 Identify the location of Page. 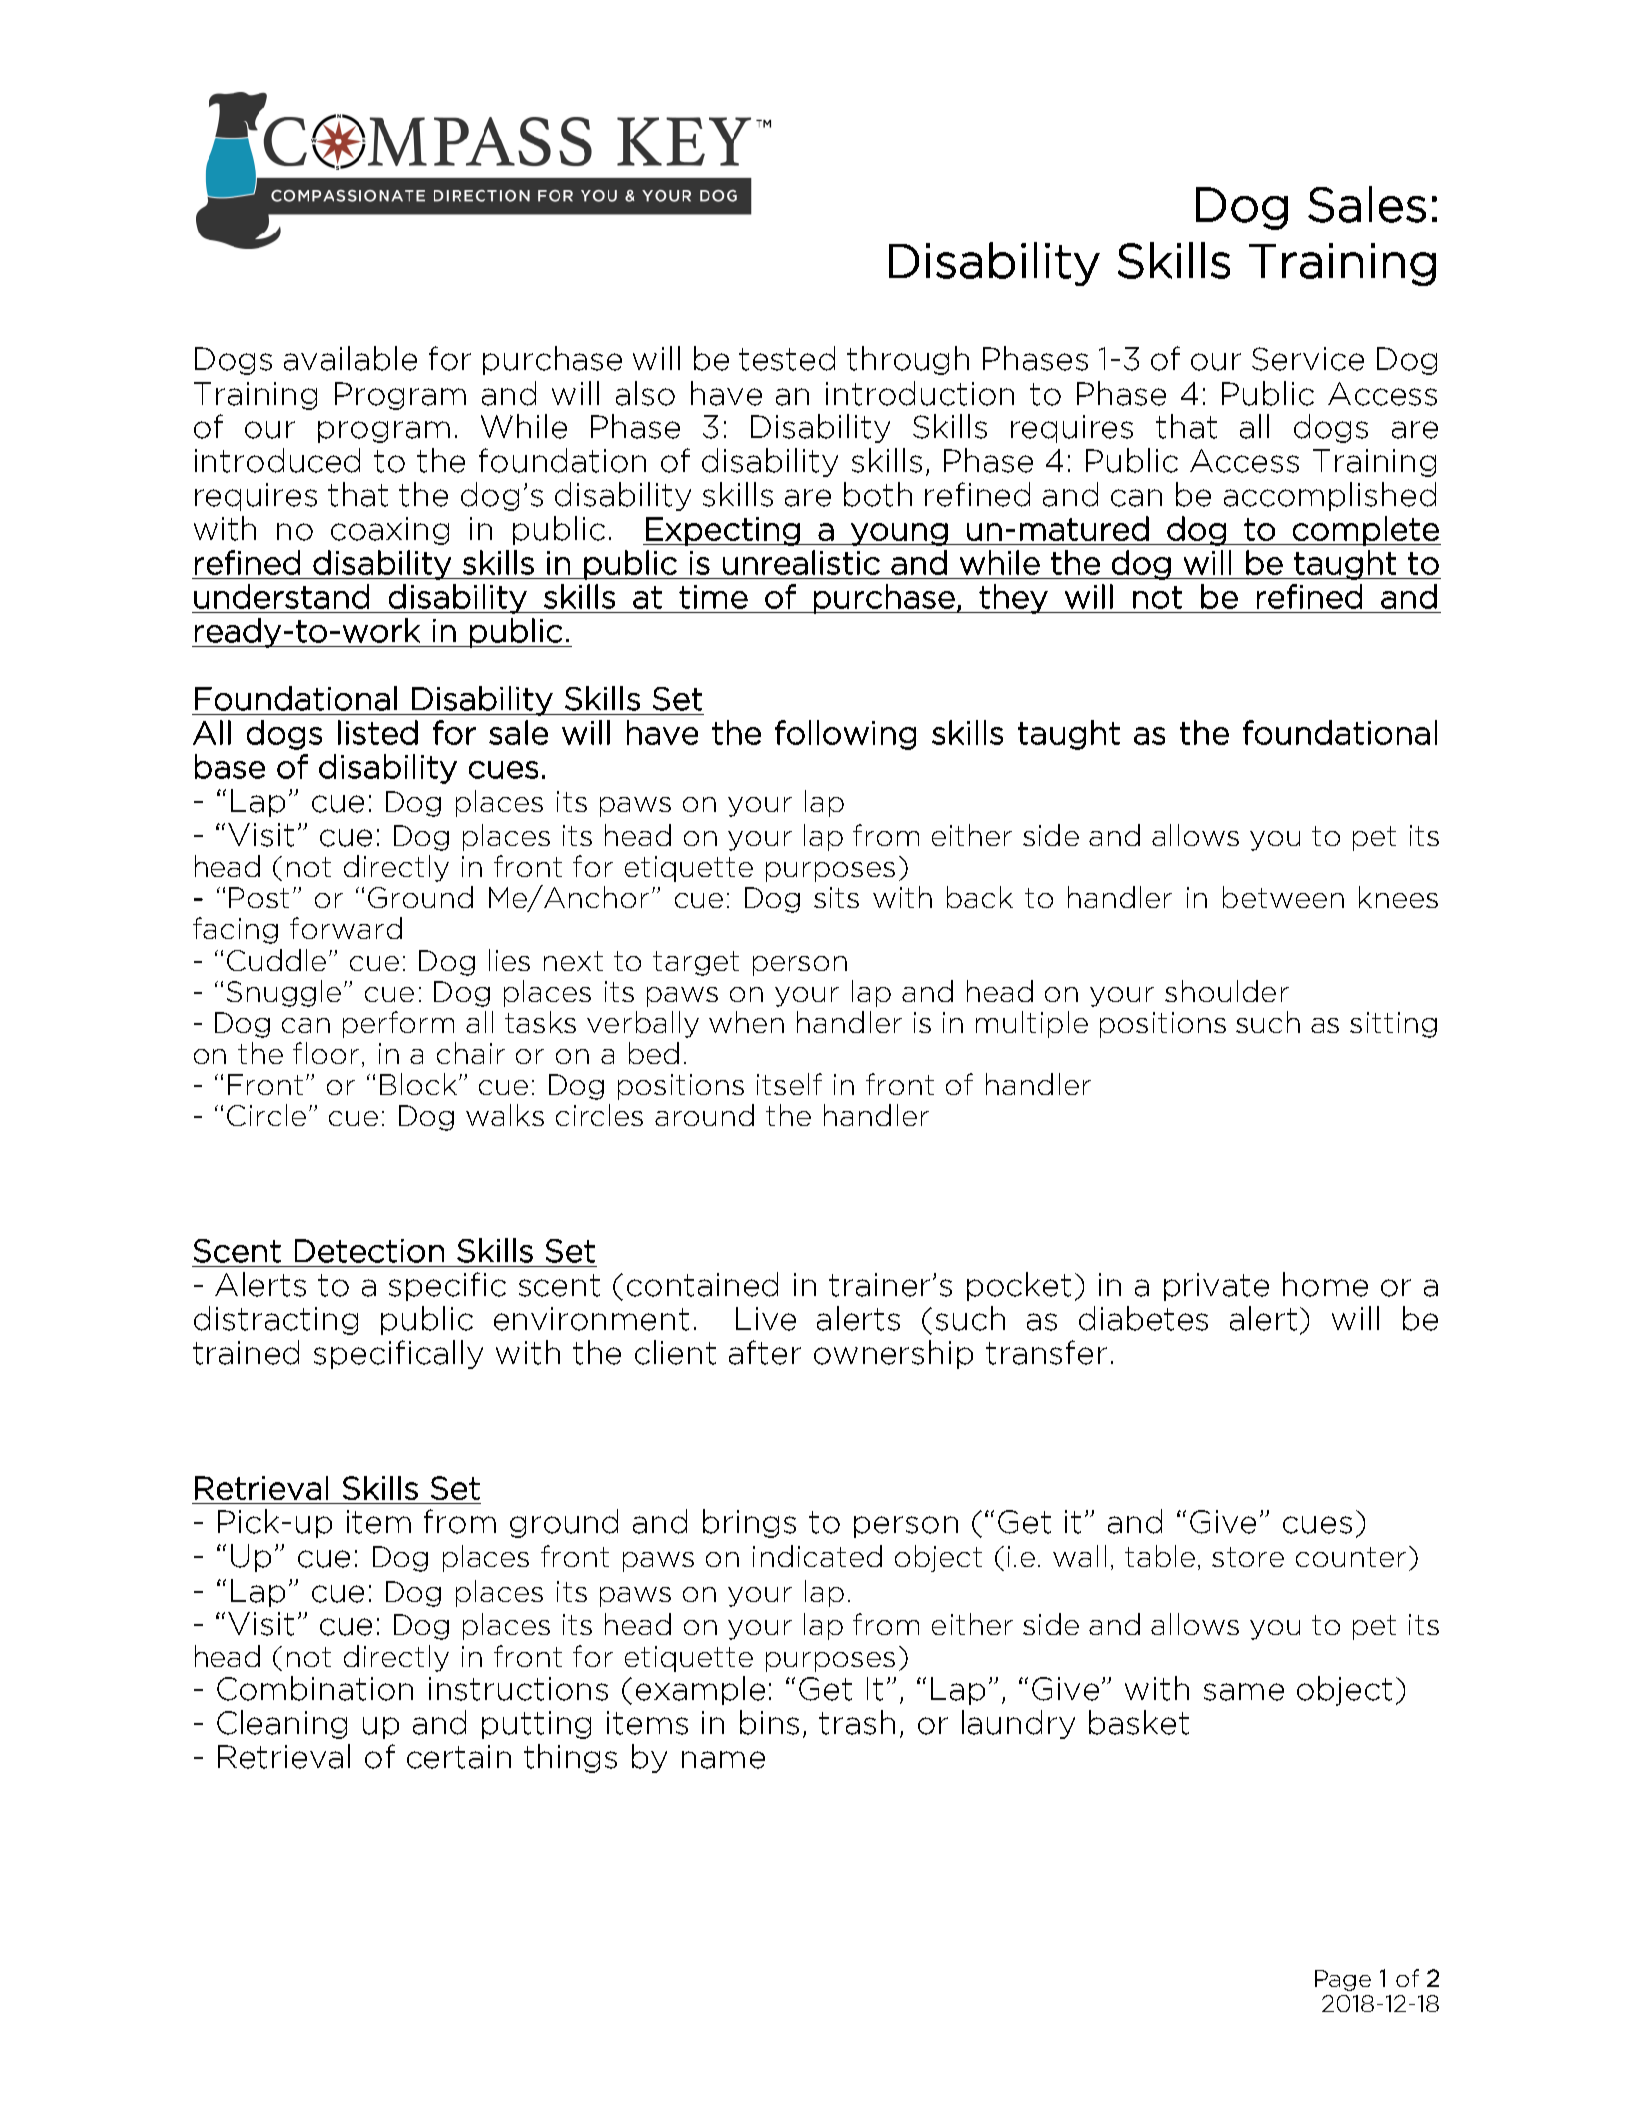
(1343, 1980).
